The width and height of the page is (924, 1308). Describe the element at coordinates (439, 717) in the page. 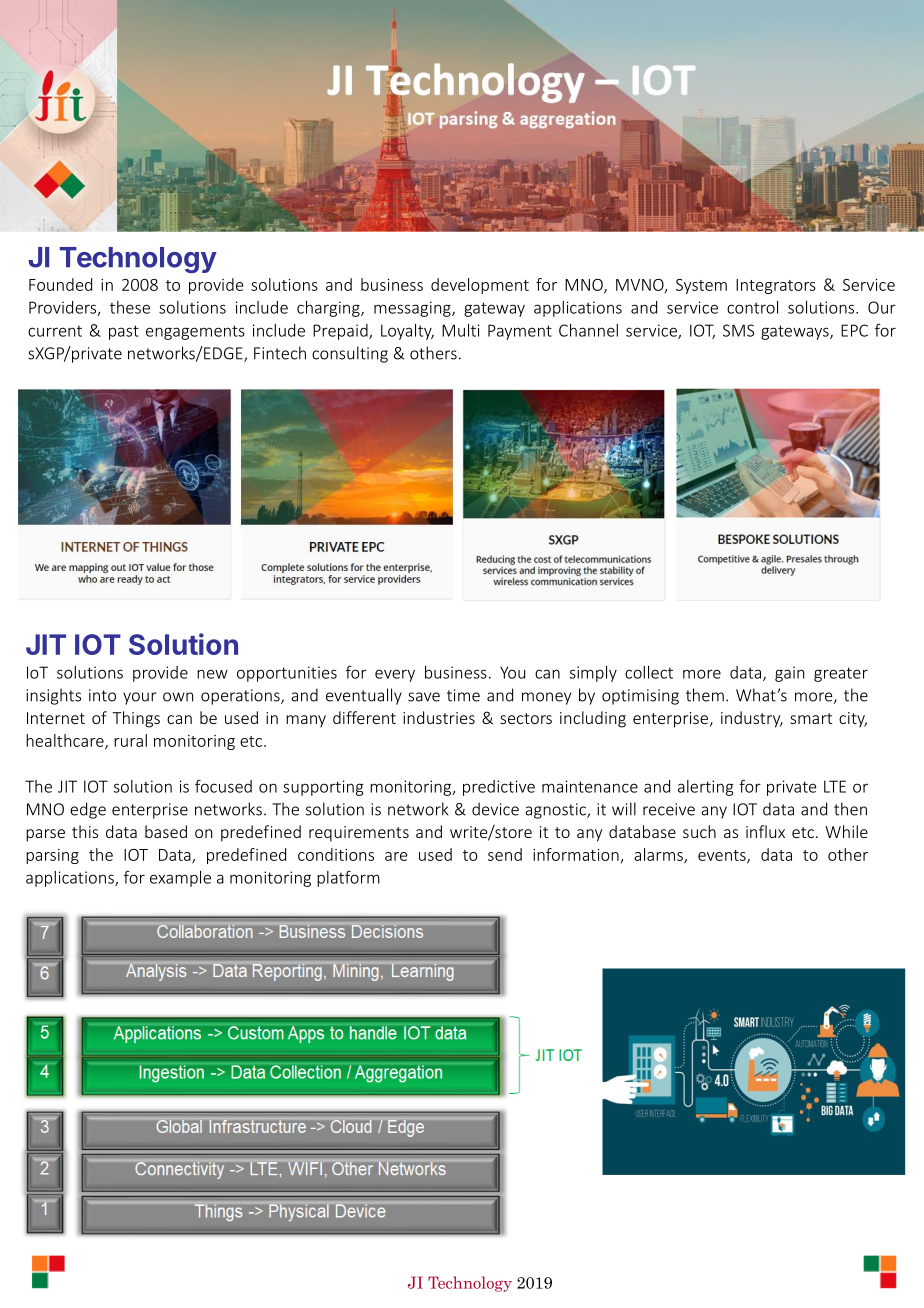

I see `industries` at that location.
